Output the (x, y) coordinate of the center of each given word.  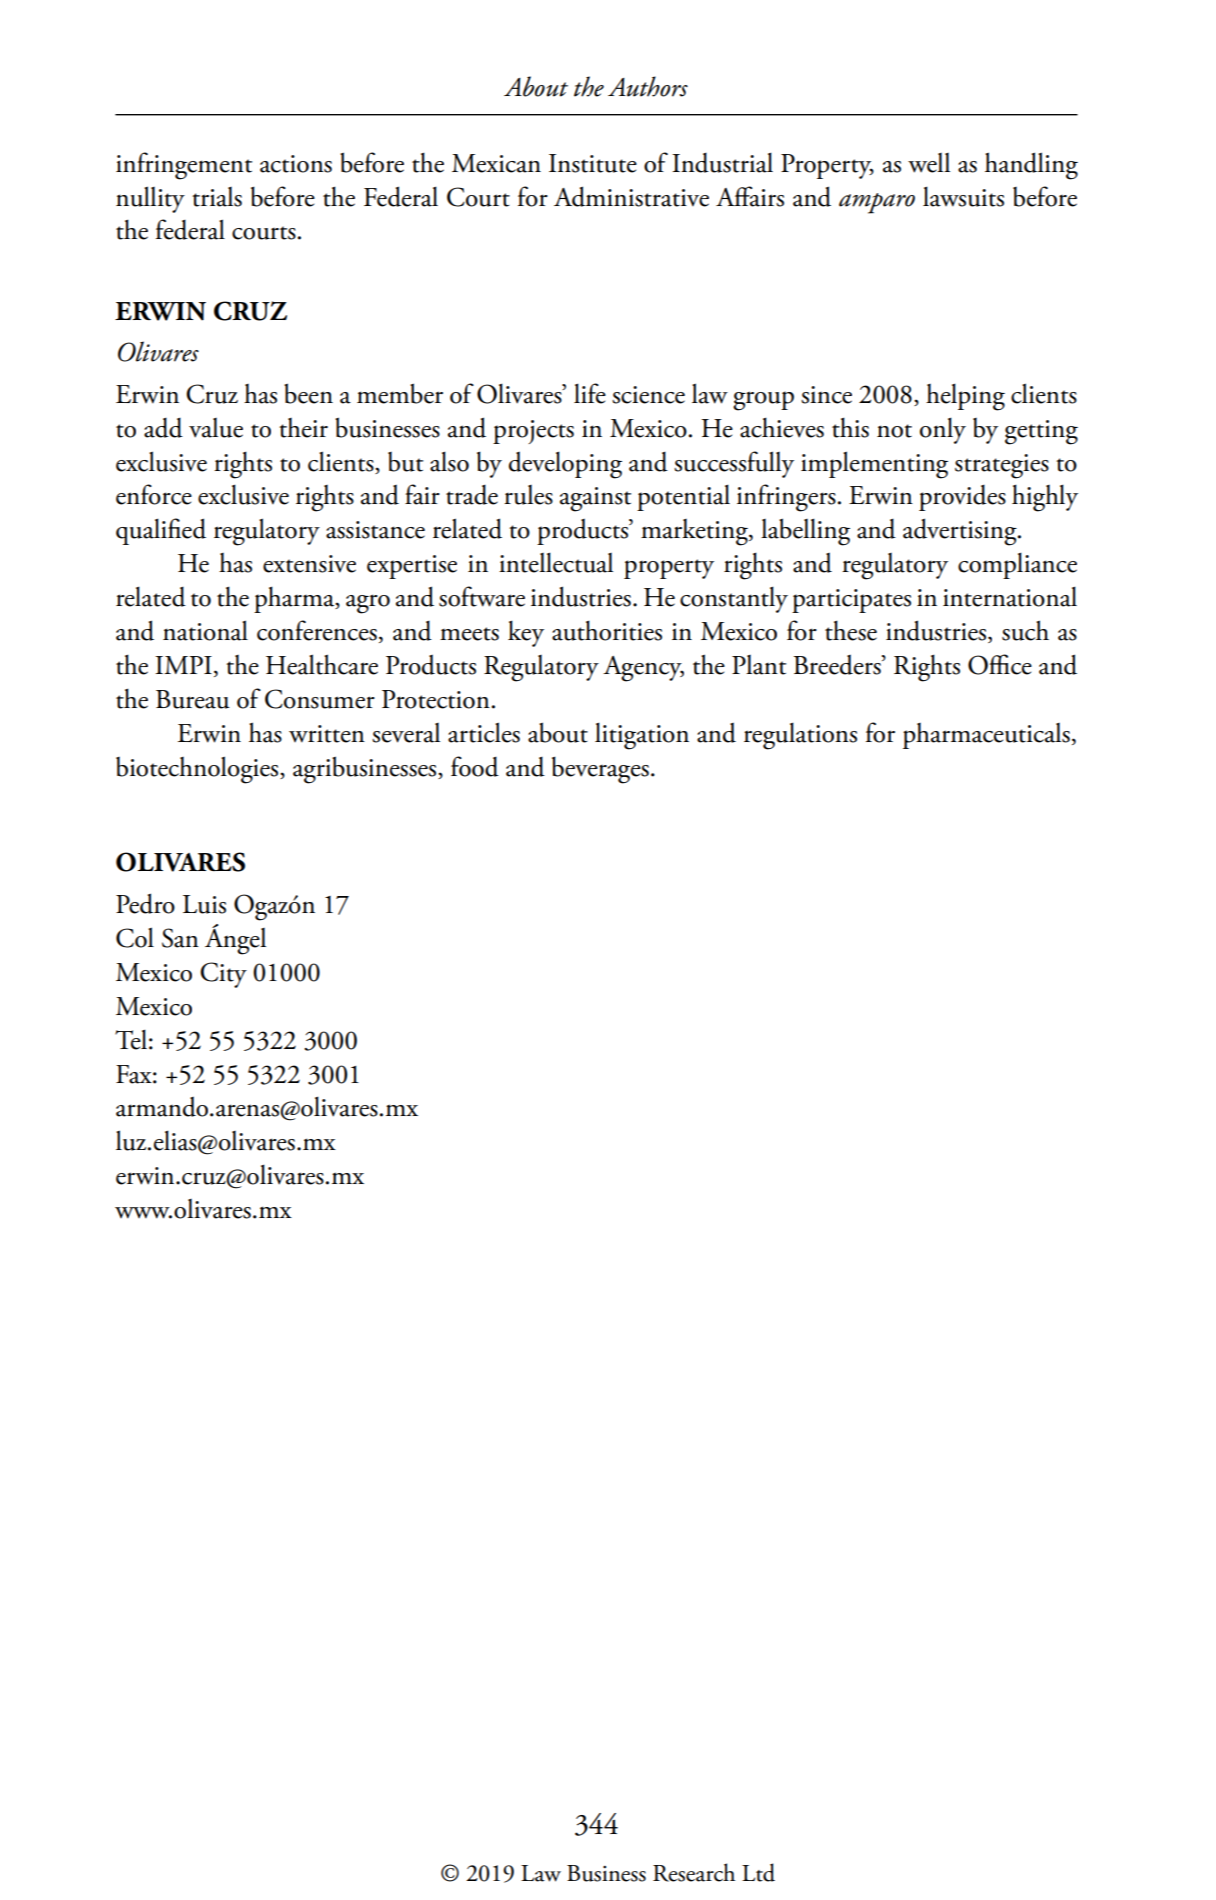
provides (962, 497)
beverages (600, 770)
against (595, 499)
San (180, 938)
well (929, 163)
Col (135, 937)
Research (694, 1872)
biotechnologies (198, 770)
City (223, 975)
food (475, 766)
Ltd (758, 1872)
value (216, 428)
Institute (593, 163)
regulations (800, 736)
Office (1000, 664)
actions (296, 164)
